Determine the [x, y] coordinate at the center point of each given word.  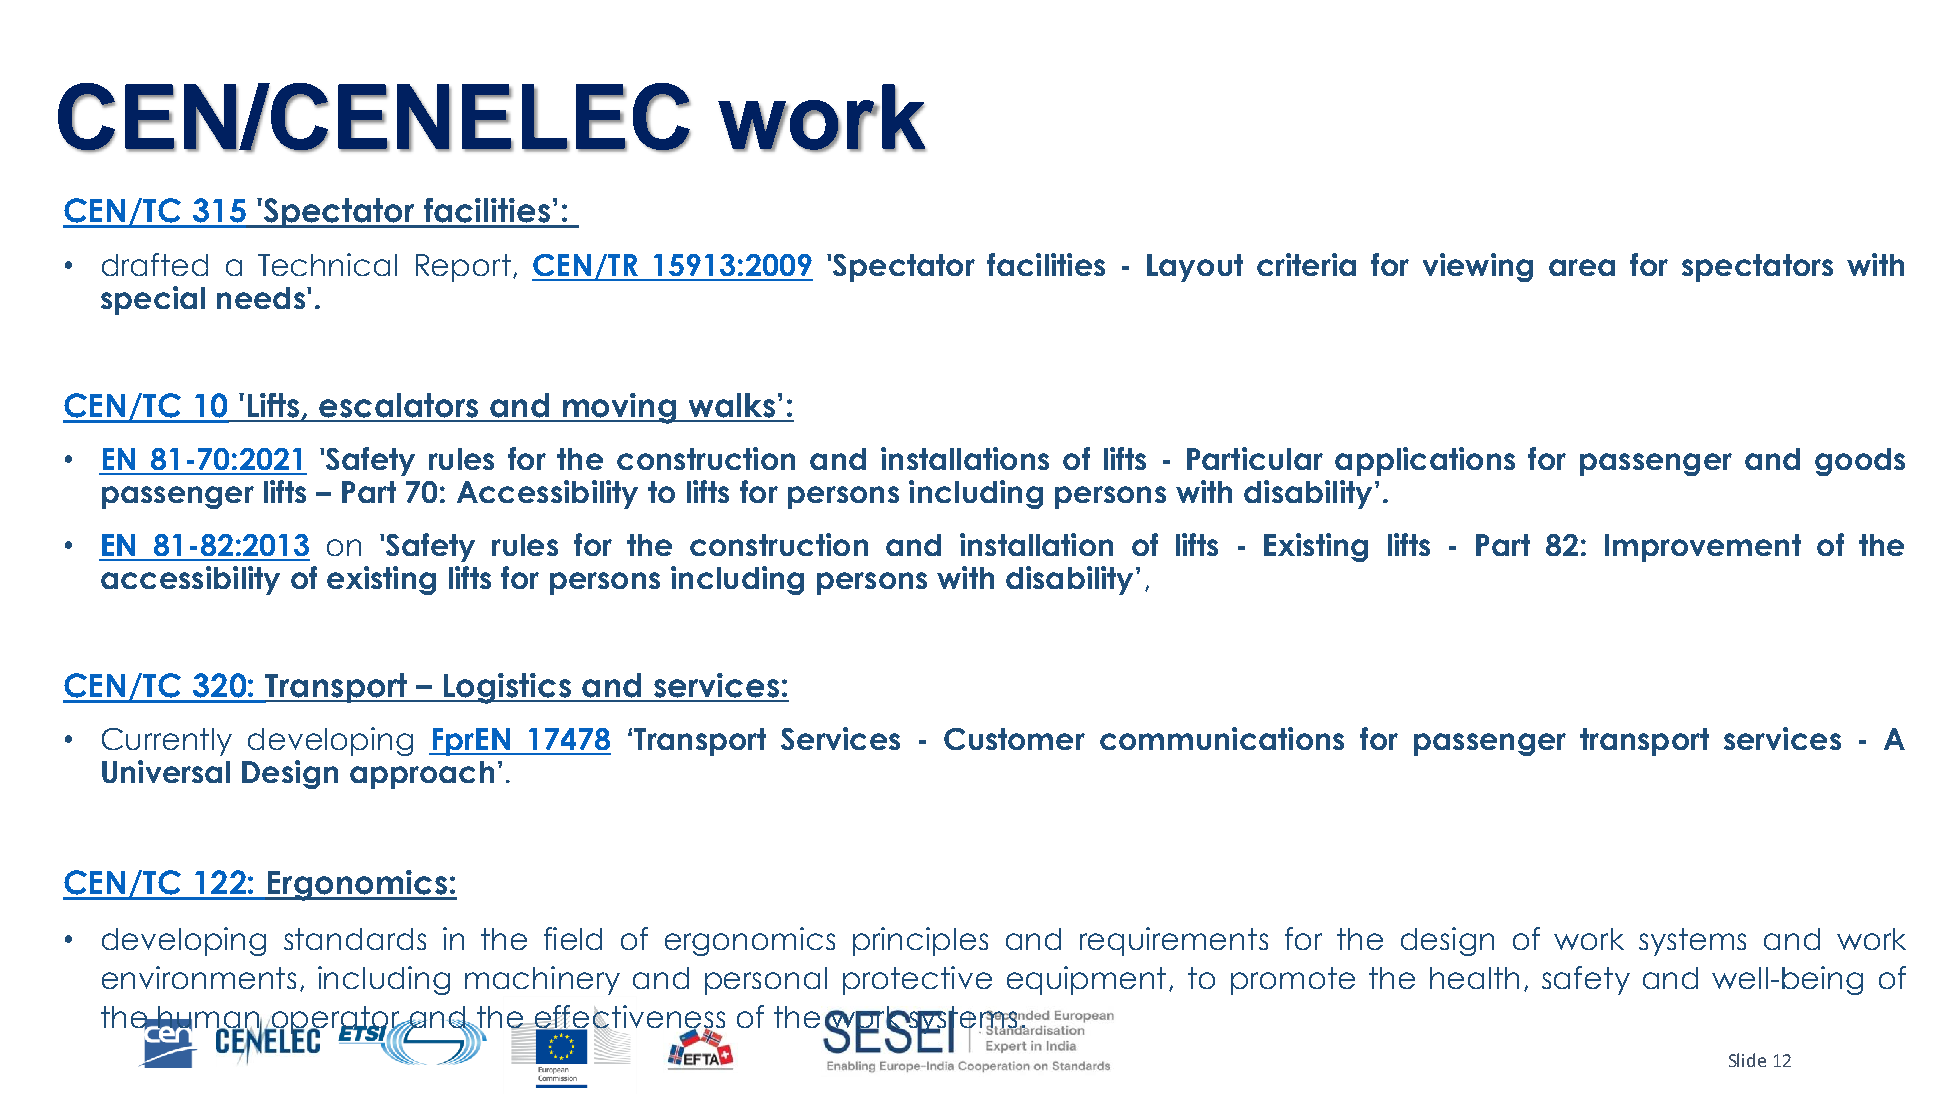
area [1582, 267]
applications [1425, 461]
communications [1222, 738]
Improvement [1703, 548]
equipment [1086, 980]
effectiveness [628, 1018]
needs [261, 298]
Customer [1014, 739]
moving [619, 408]
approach [422, 775]
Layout [1195, 268]
